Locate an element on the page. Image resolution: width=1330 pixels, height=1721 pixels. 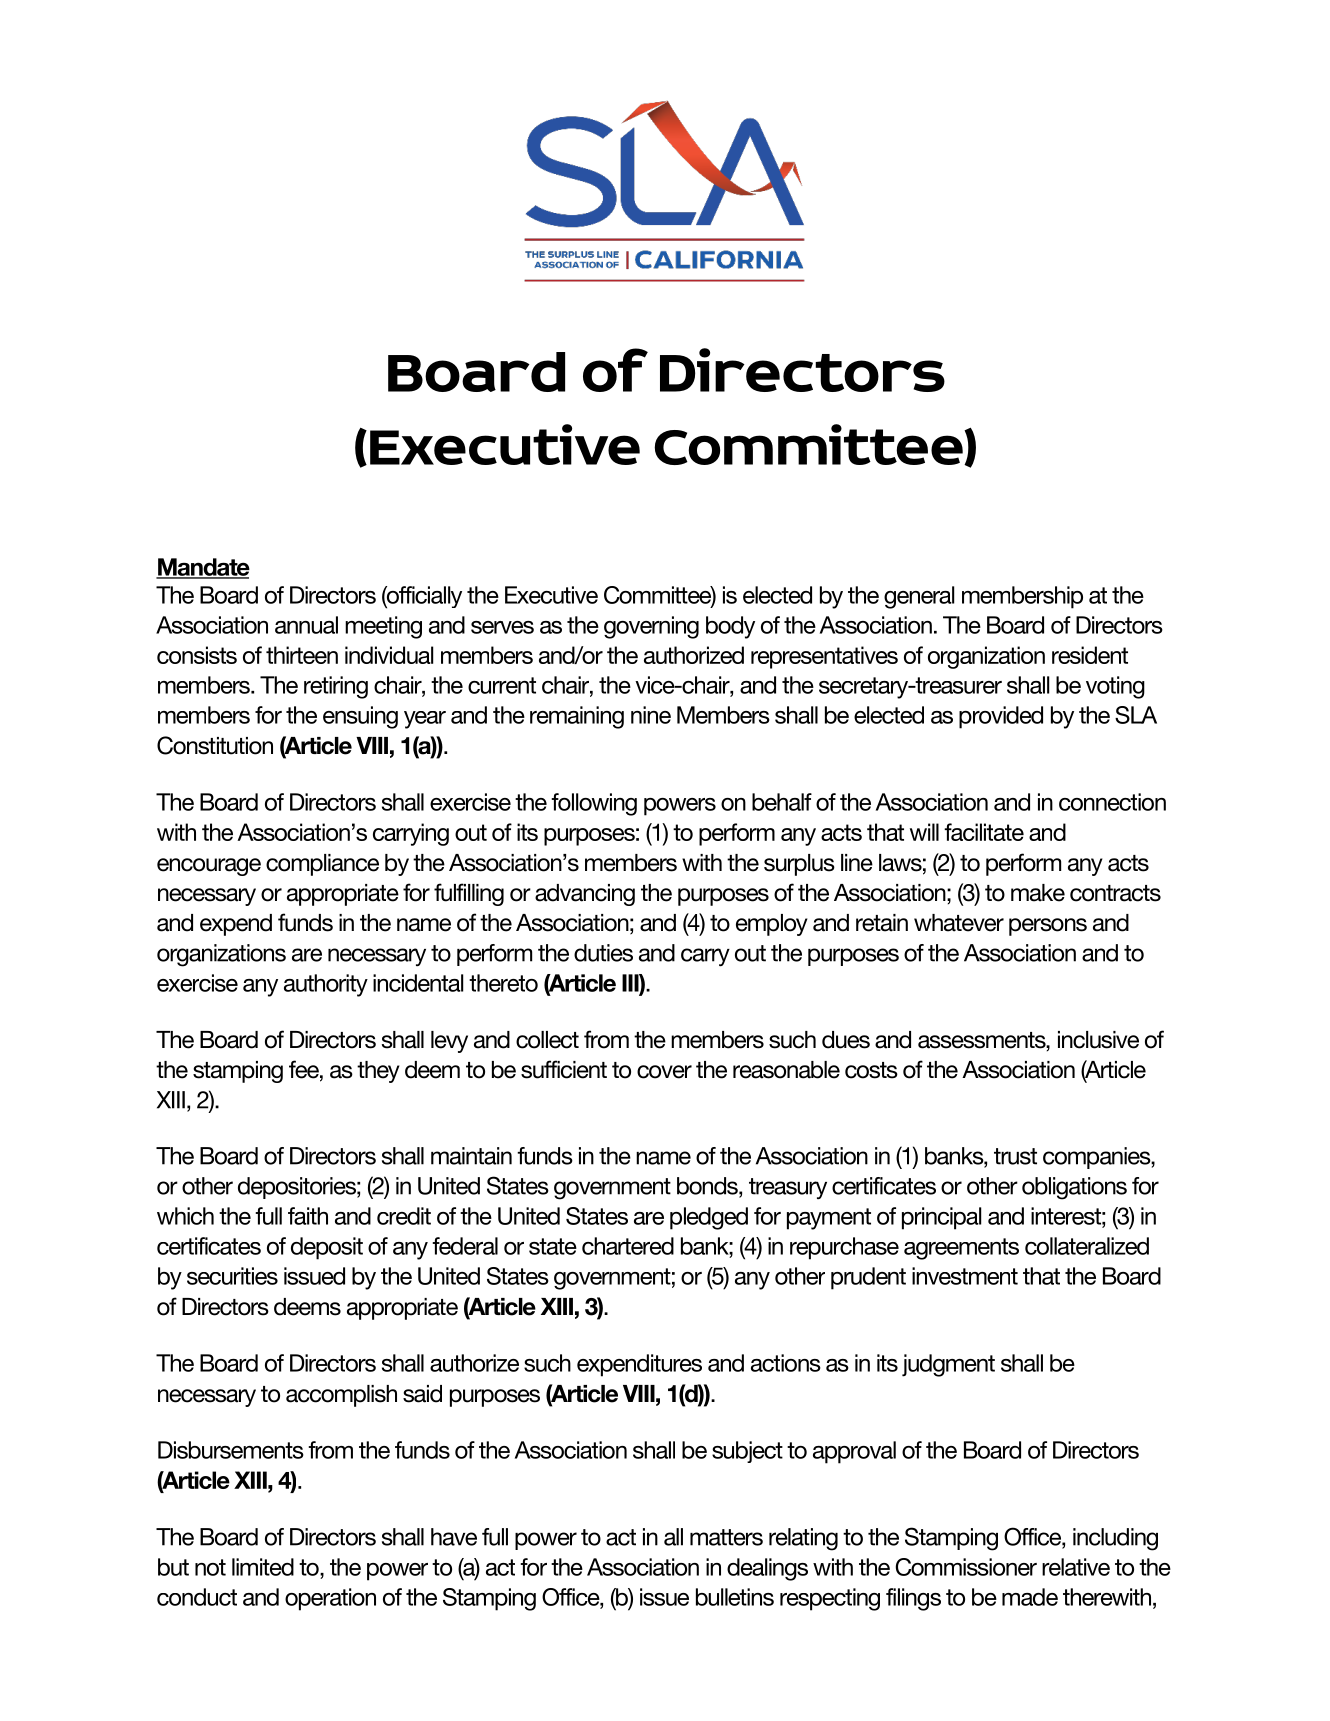
persons is located at coordinates (1048, 927).
